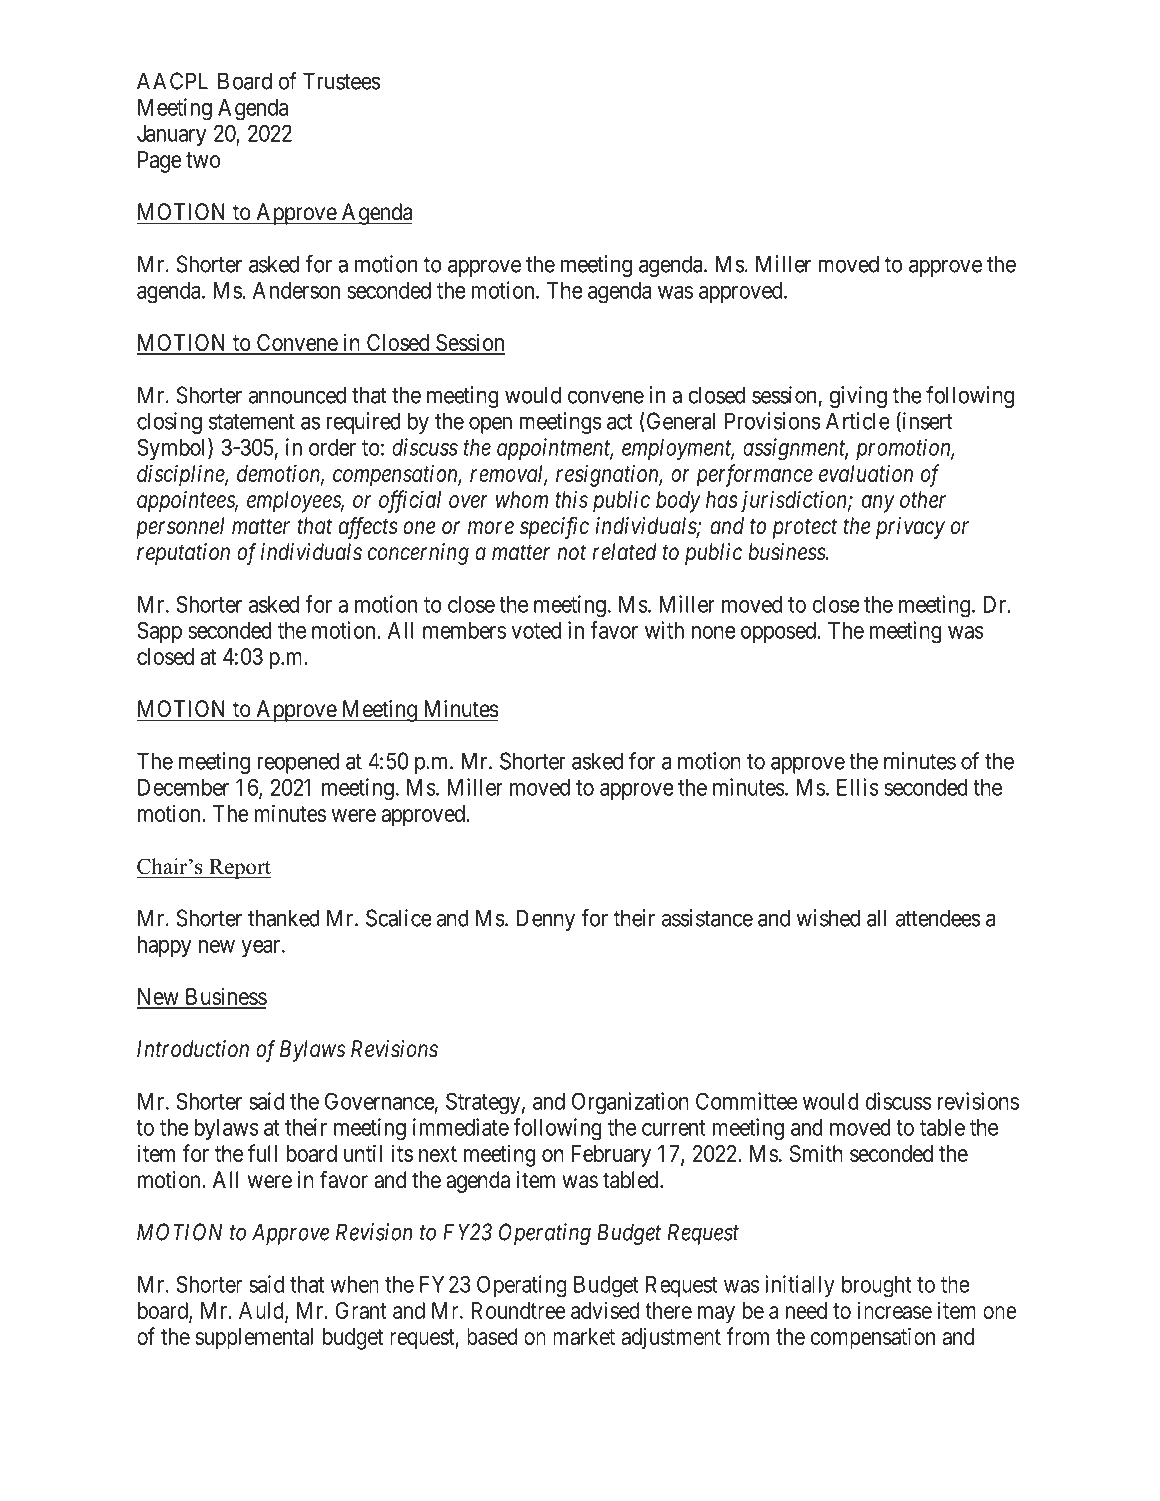 This screenshot has width=1160, height=1501. What do you see at coordinates (341, 81) in the screenshot?
I see `Trustees` at bounding box center [341, 81].
